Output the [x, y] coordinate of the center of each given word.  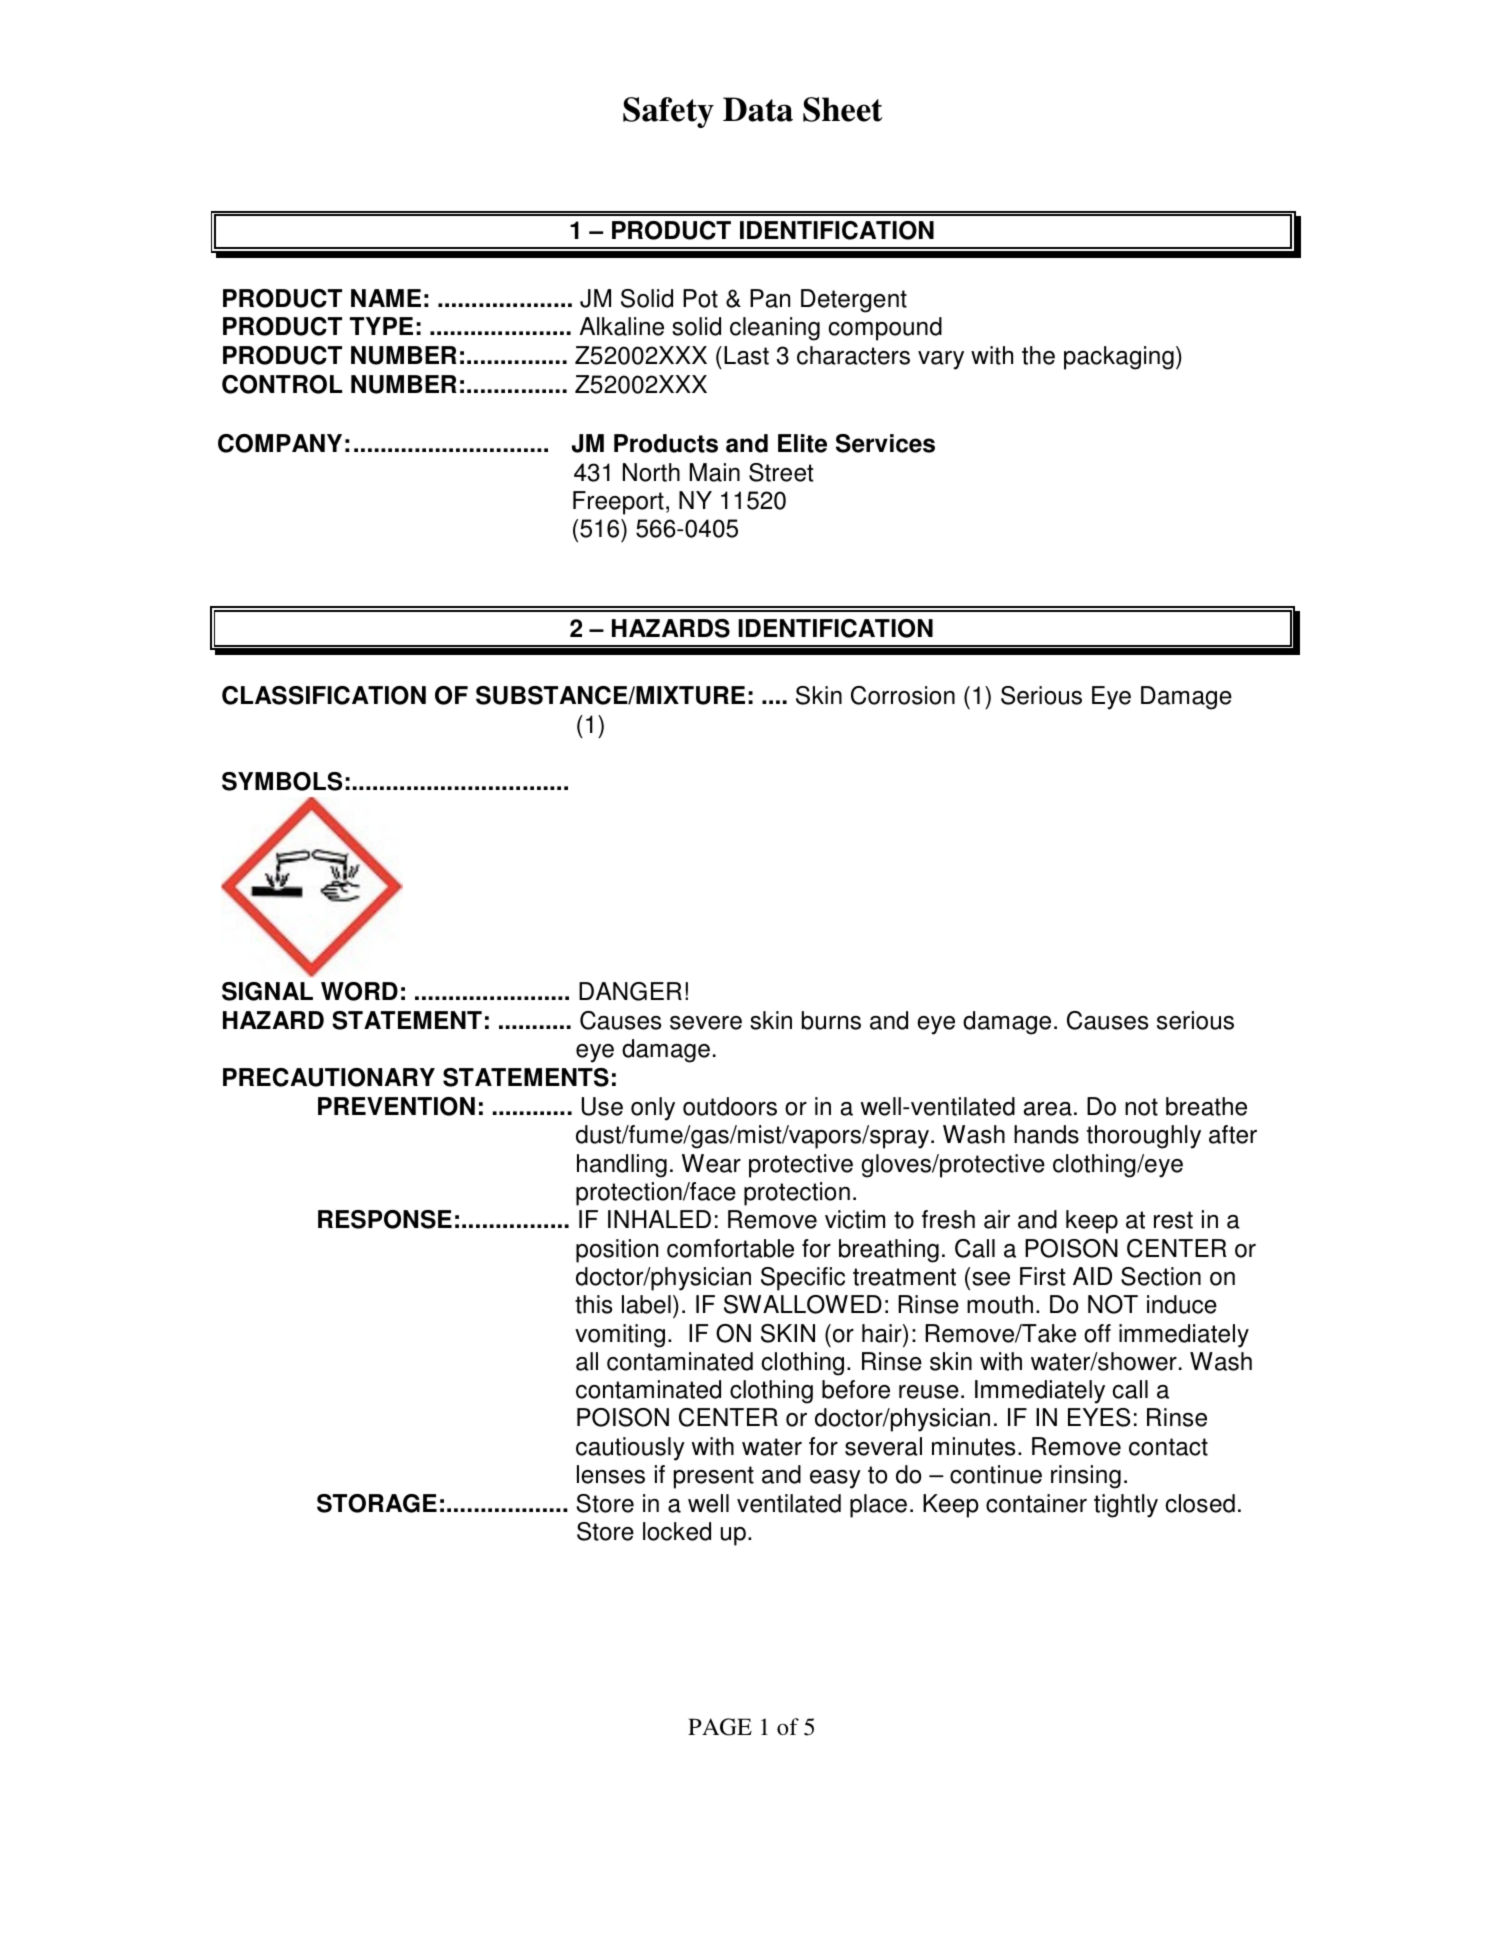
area [1048, 1109]
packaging [1119, 358]
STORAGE [377, 1503]
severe [706, 1023]
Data [758, 109]
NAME [386, 298]
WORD [359, 991]
